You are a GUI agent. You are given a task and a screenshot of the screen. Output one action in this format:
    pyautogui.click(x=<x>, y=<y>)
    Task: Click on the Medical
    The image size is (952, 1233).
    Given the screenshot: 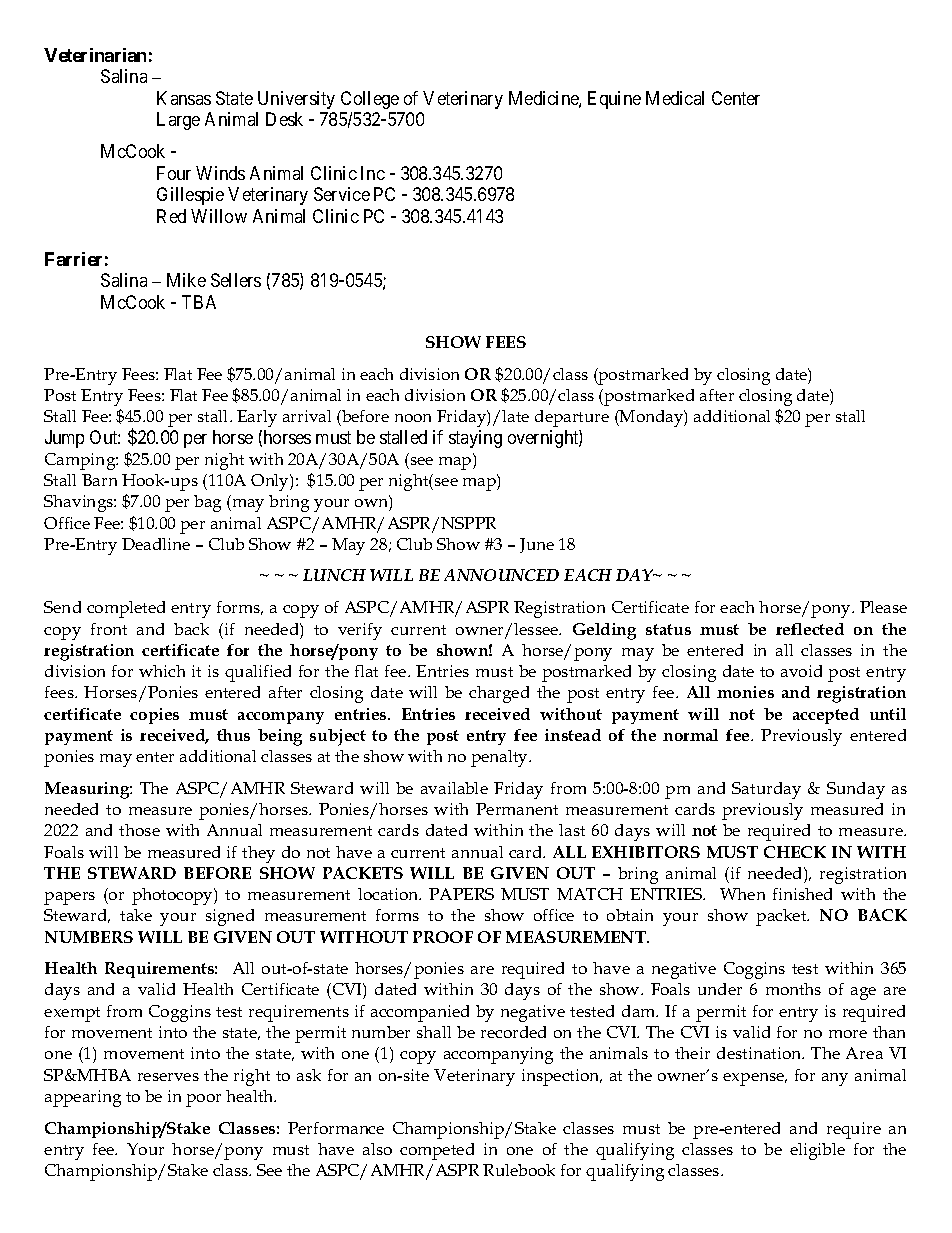 What is the action you would take?
    pyautogui.click(x=675, y=98)
